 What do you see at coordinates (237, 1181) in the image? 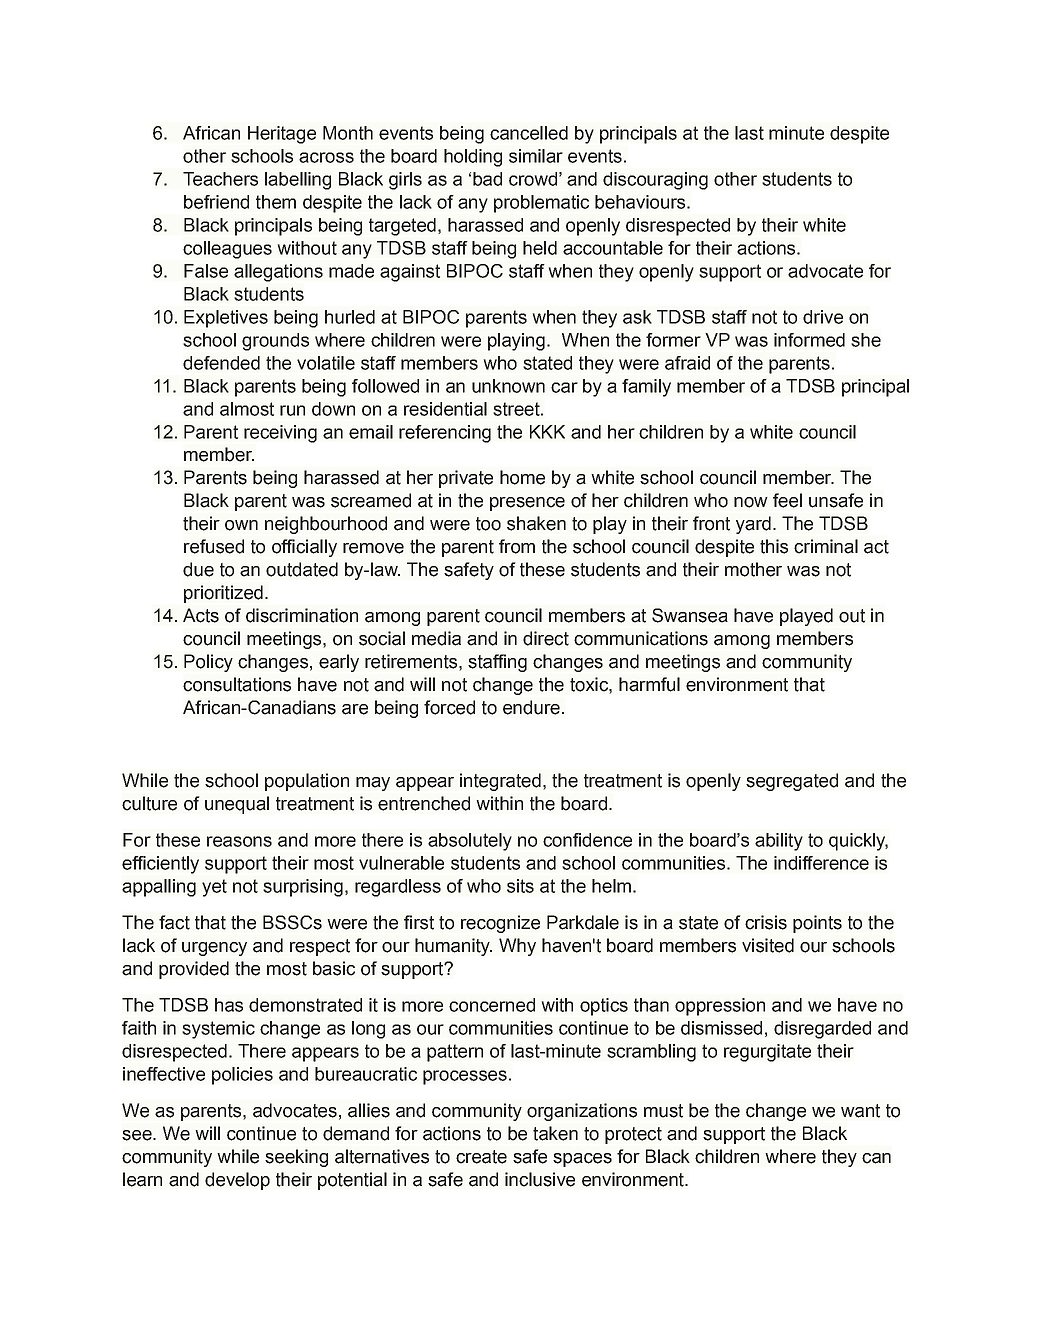
I see `develop` at bounding box center [237, 1181].
